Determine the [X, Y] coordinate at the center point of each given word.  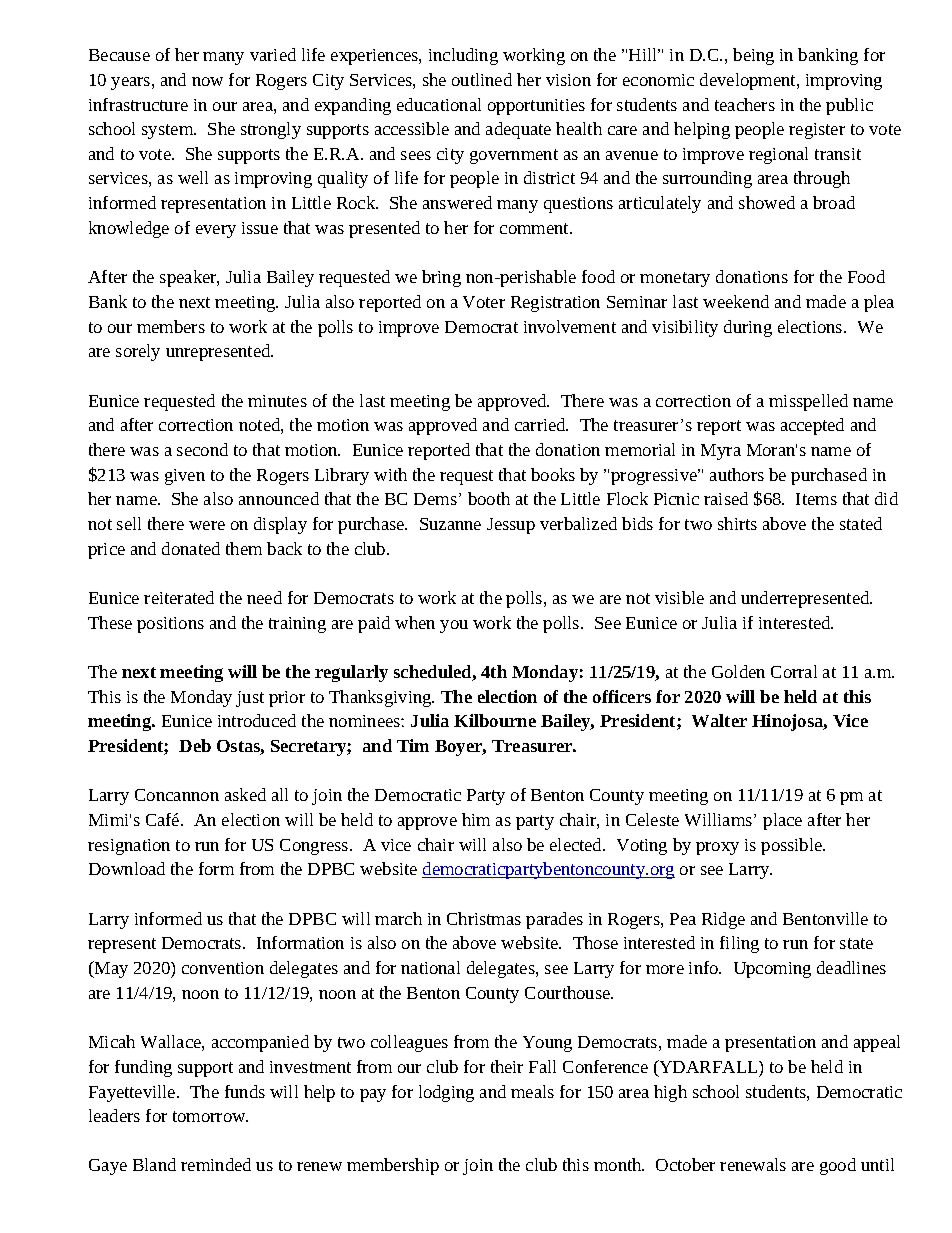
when [415, 622]
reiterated [179, 597]
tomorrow [210, 1116]
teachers [745, 104]
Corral [794, 671]
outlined [482, 79]
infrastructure [138, 104]
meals [532, 1091]
